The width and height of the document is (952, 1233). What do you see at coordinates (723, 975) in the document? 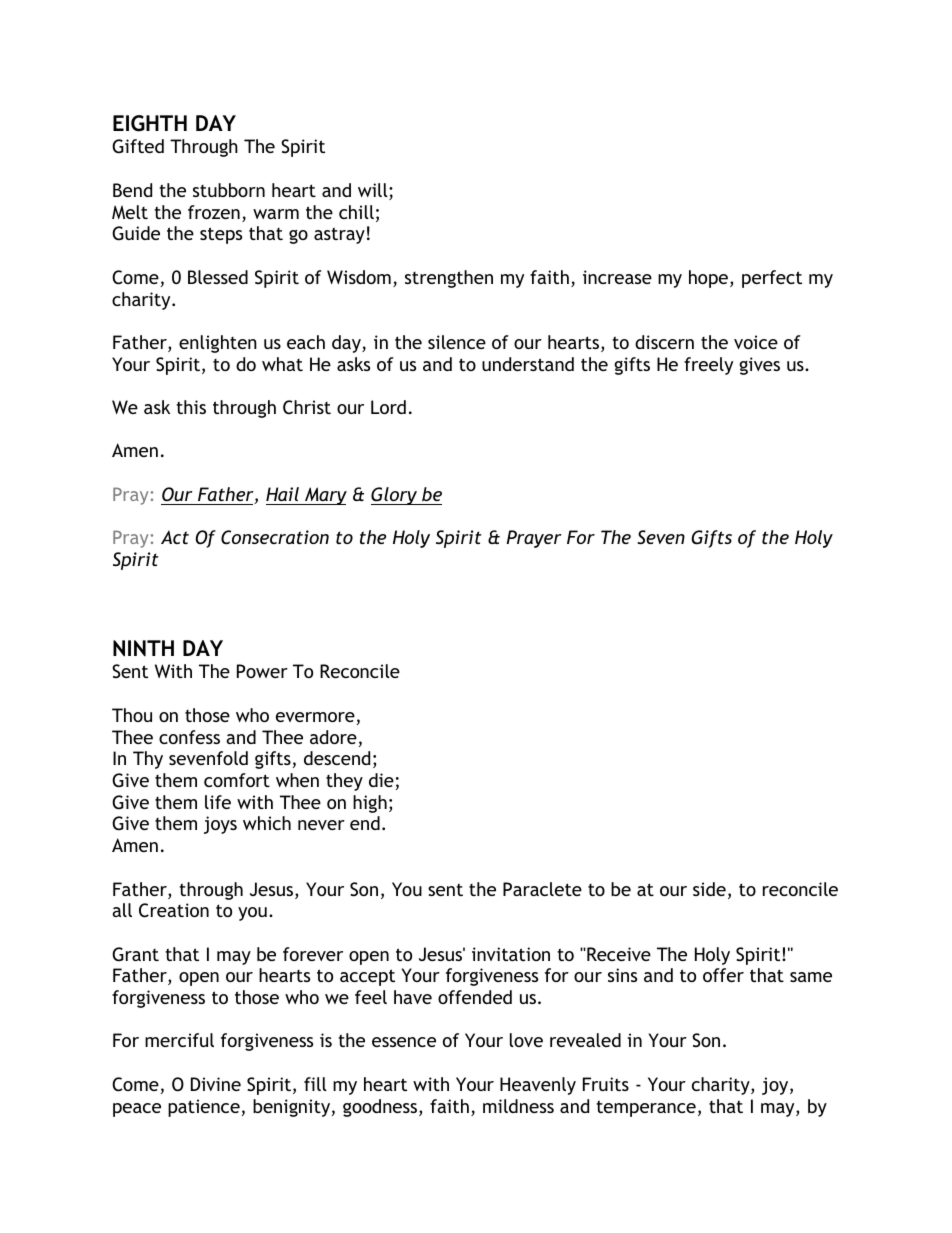
I see `offer` at bounding box center [723, 975].
